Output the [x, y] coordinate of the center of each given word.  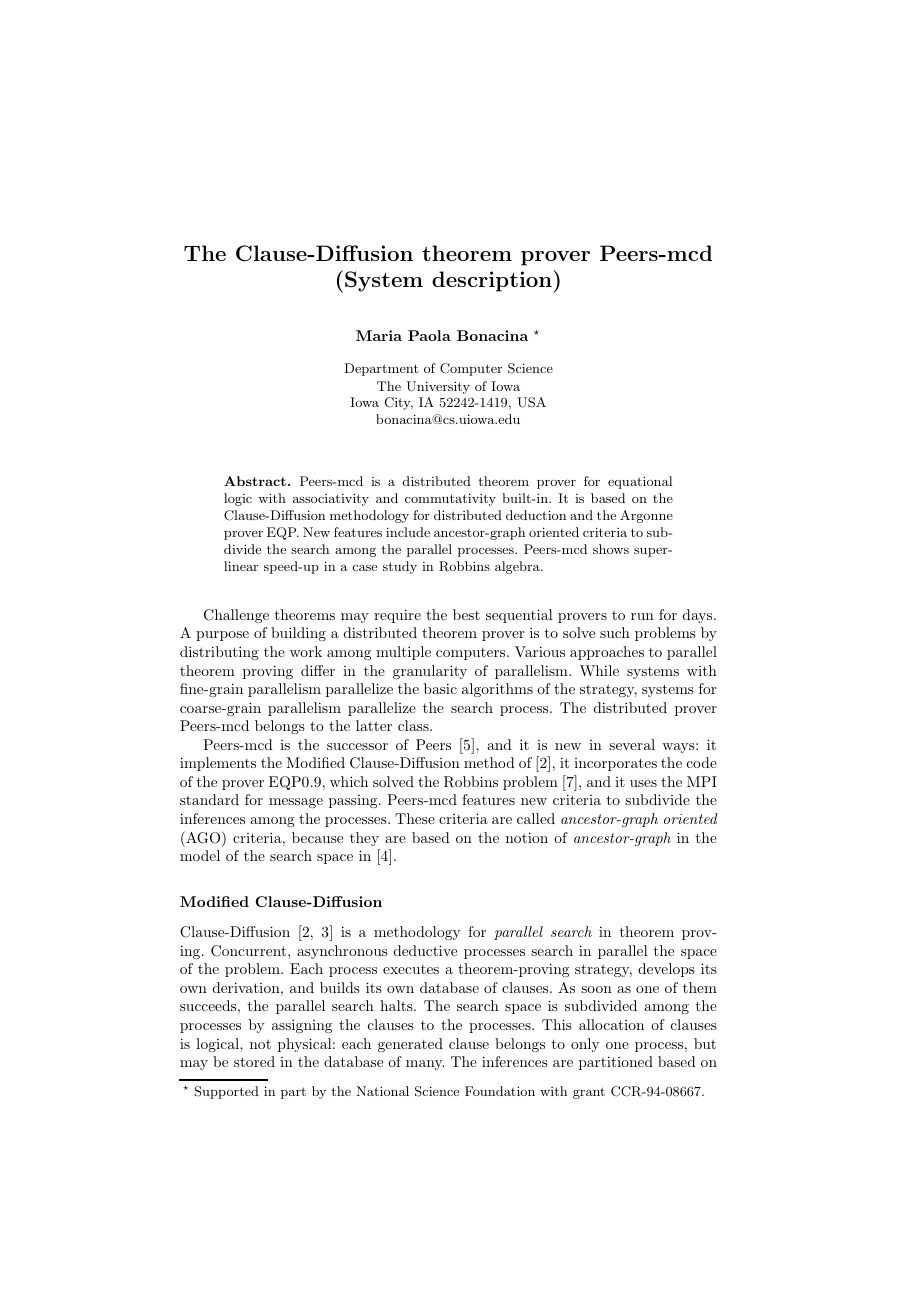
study [400, 567]
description [492, 281]
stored [254, 1061]
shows [611, 549]
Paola [429, 335]
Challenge [236, 616]
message [296, 803]
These [415, 818]
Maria [379, 335]
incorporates [615, 764]
